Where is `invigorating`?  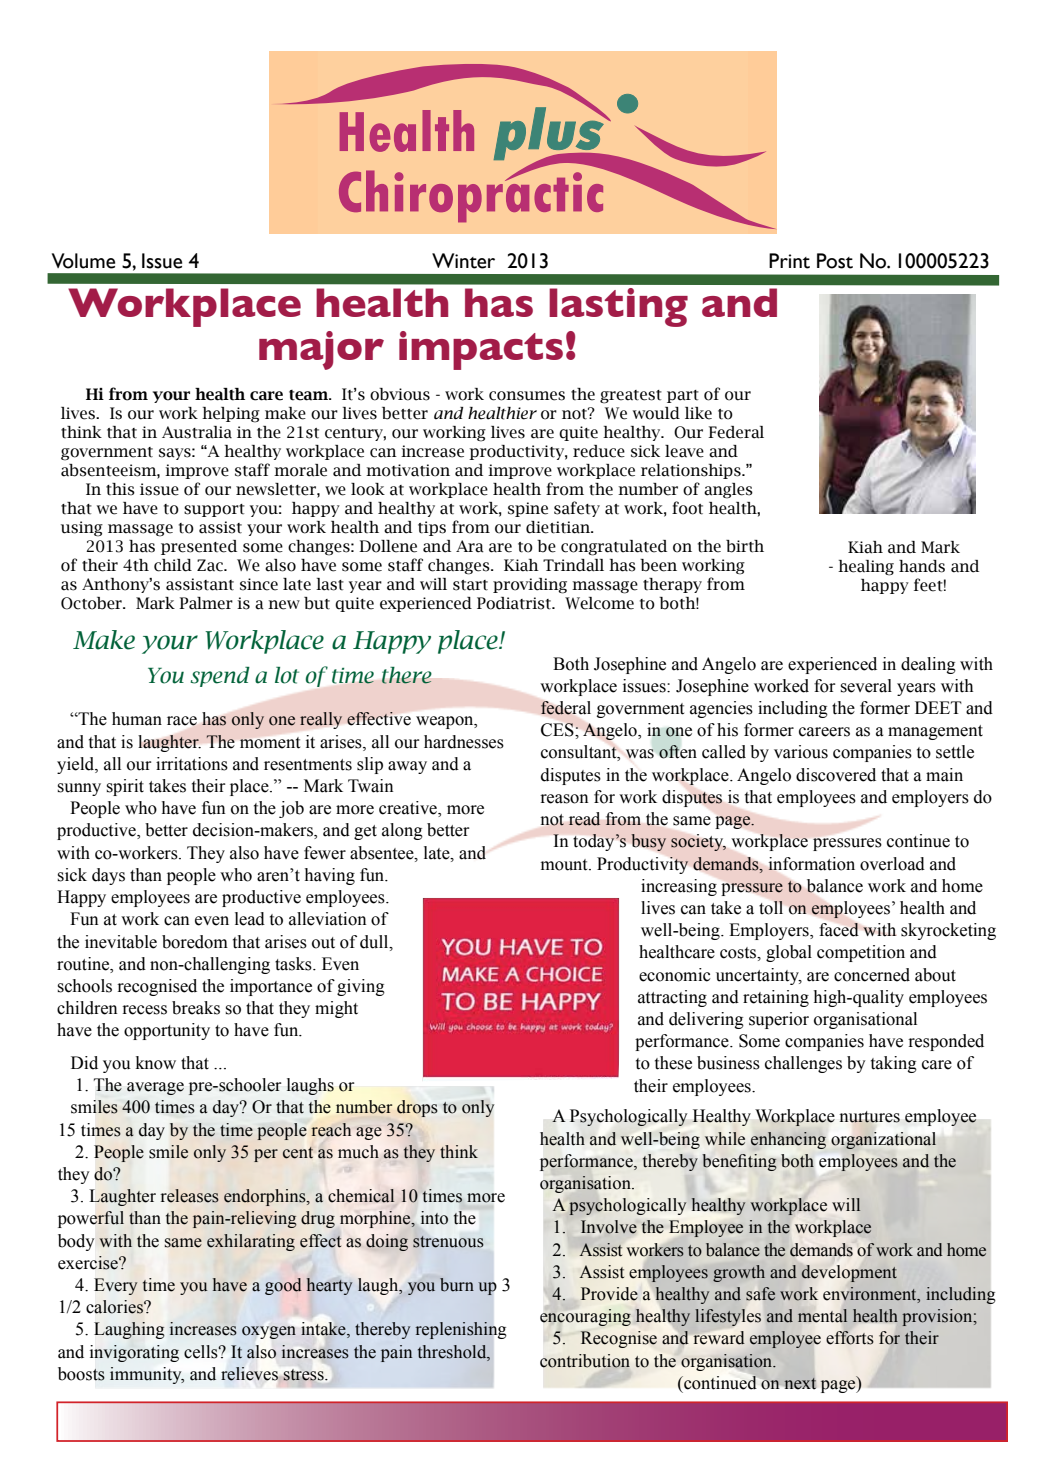
invigorating is located at coordinates (134, 1353).
